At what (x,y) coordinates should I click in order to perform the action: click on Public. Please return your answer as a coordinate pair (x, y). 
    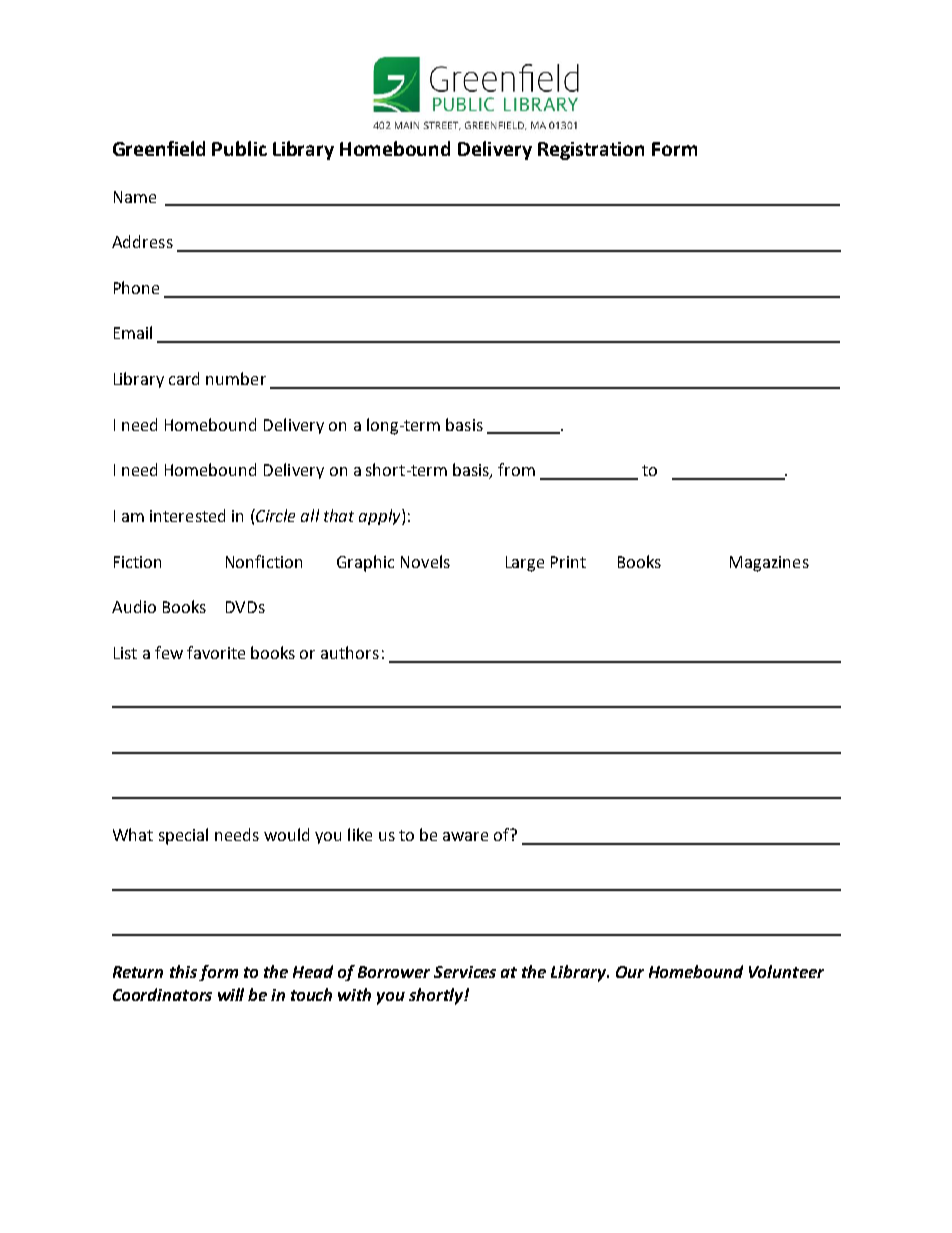
    Looking at the image, I should click on (239, 148).
